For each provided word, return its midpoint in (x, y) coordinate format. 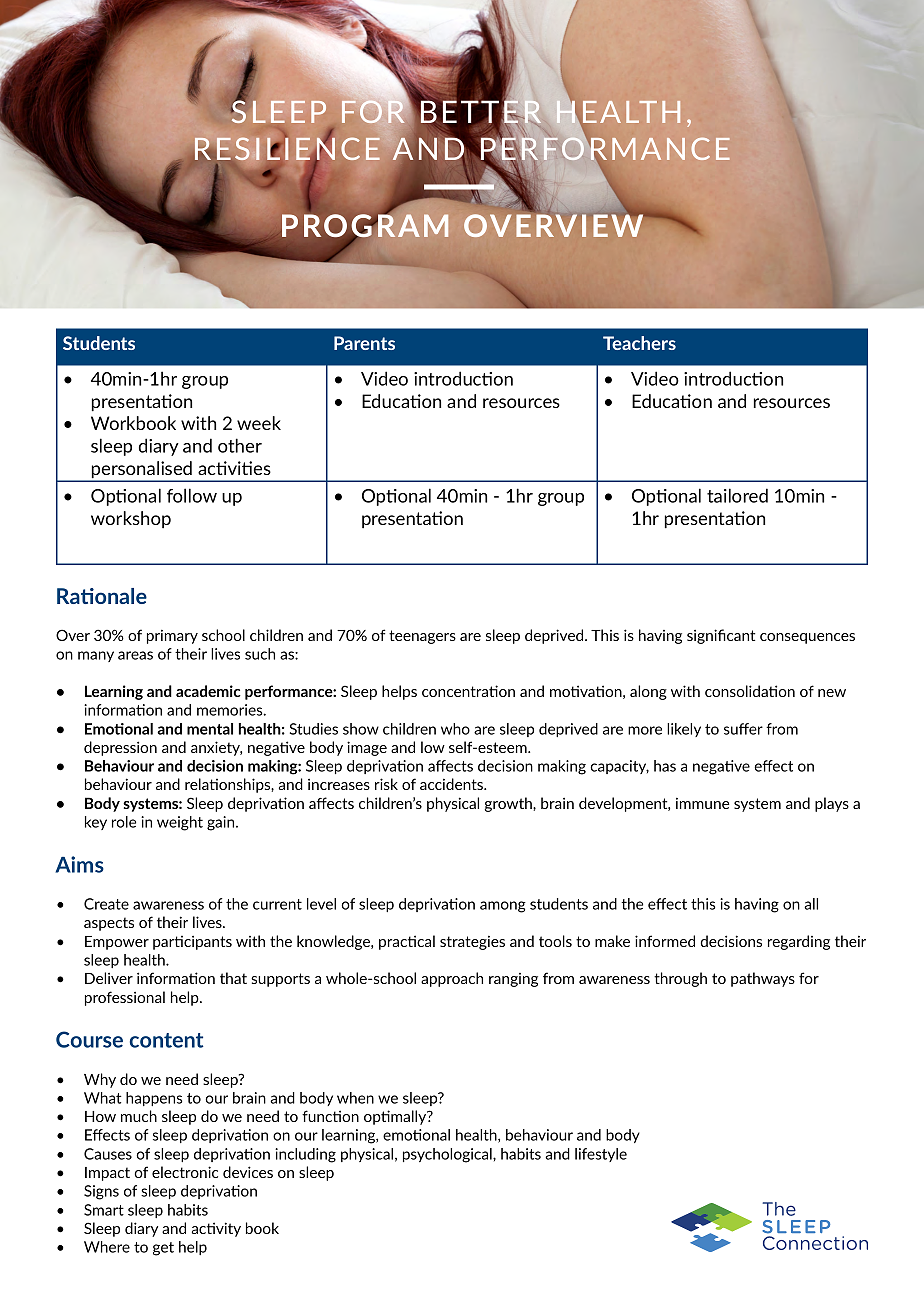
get (163, 1249)
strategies (472, 942)
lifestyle (601, 1155)
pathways (763, 979)
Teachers (639, 343)
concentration (468, 691)
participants (192, 942)
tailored (737, 495)
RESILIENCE (287, 149)
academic (208, 691)
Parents (364, 343)
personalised (142, 471)
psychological (448, 1155)
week (259, 423)
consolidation (750, 691)
